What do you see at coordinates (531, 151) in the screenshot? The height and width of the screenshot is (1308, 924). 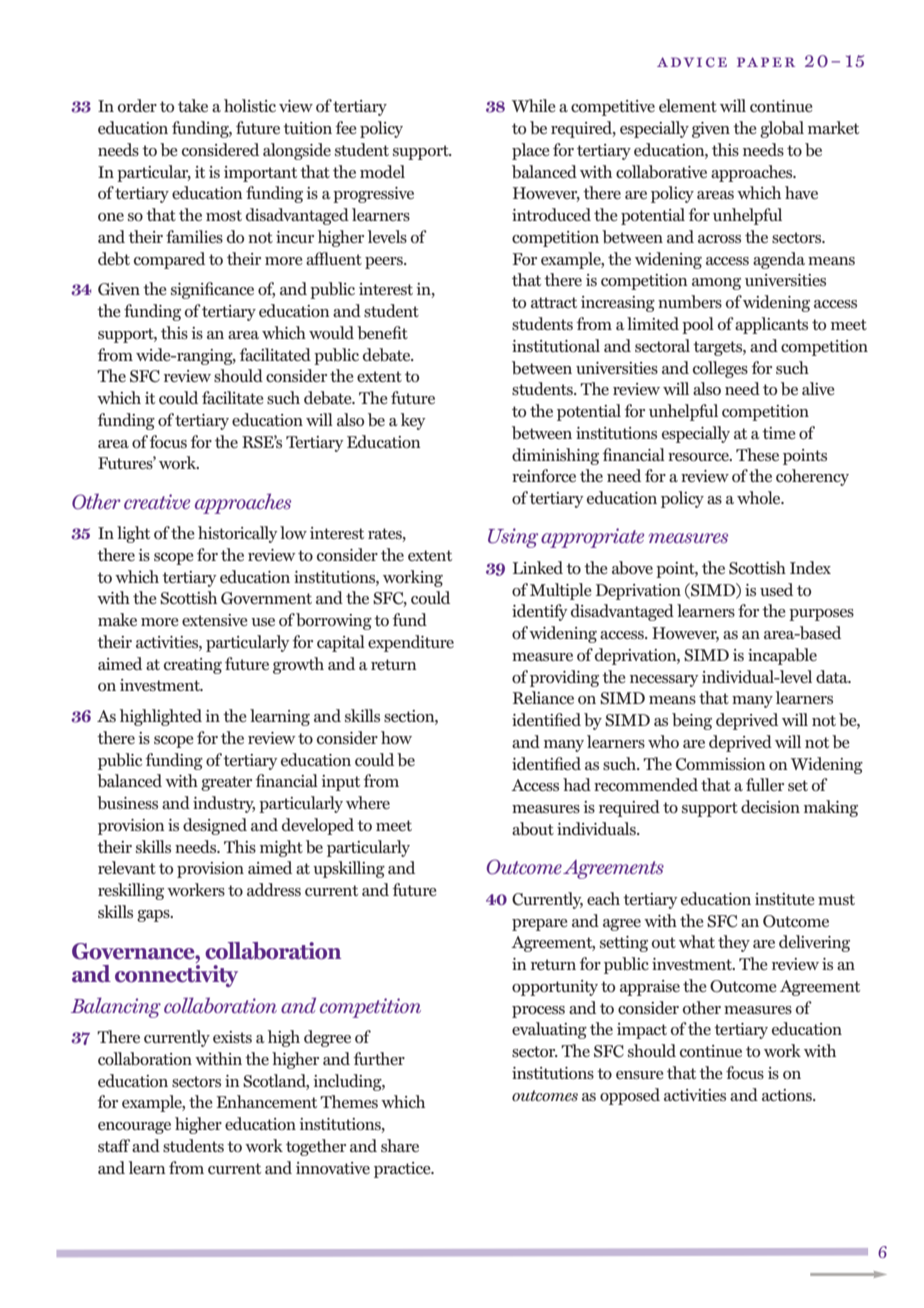 I see `place` at bounding box center [531, 151].
